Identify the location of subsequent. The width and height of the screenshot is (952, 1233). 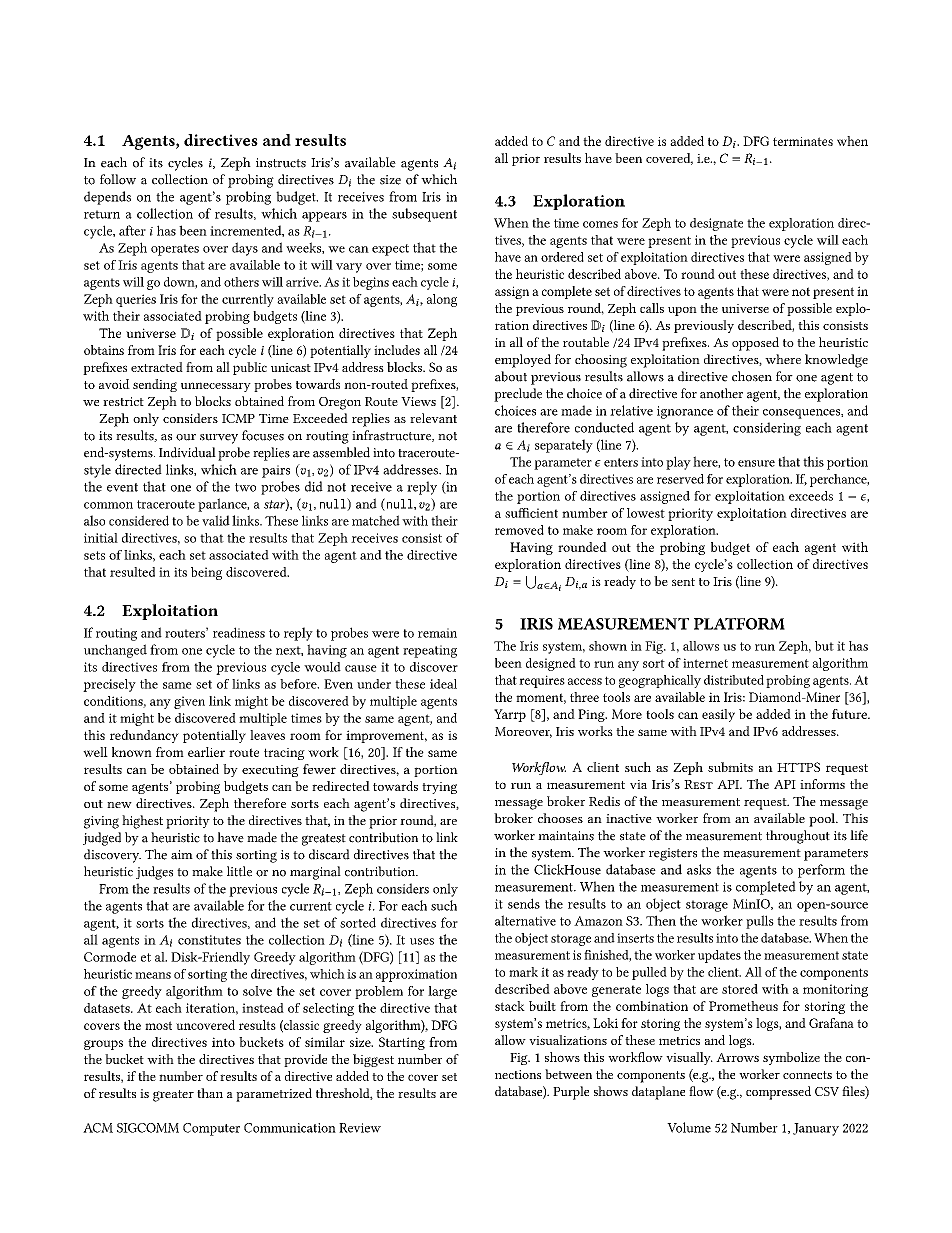
(424, 215).
